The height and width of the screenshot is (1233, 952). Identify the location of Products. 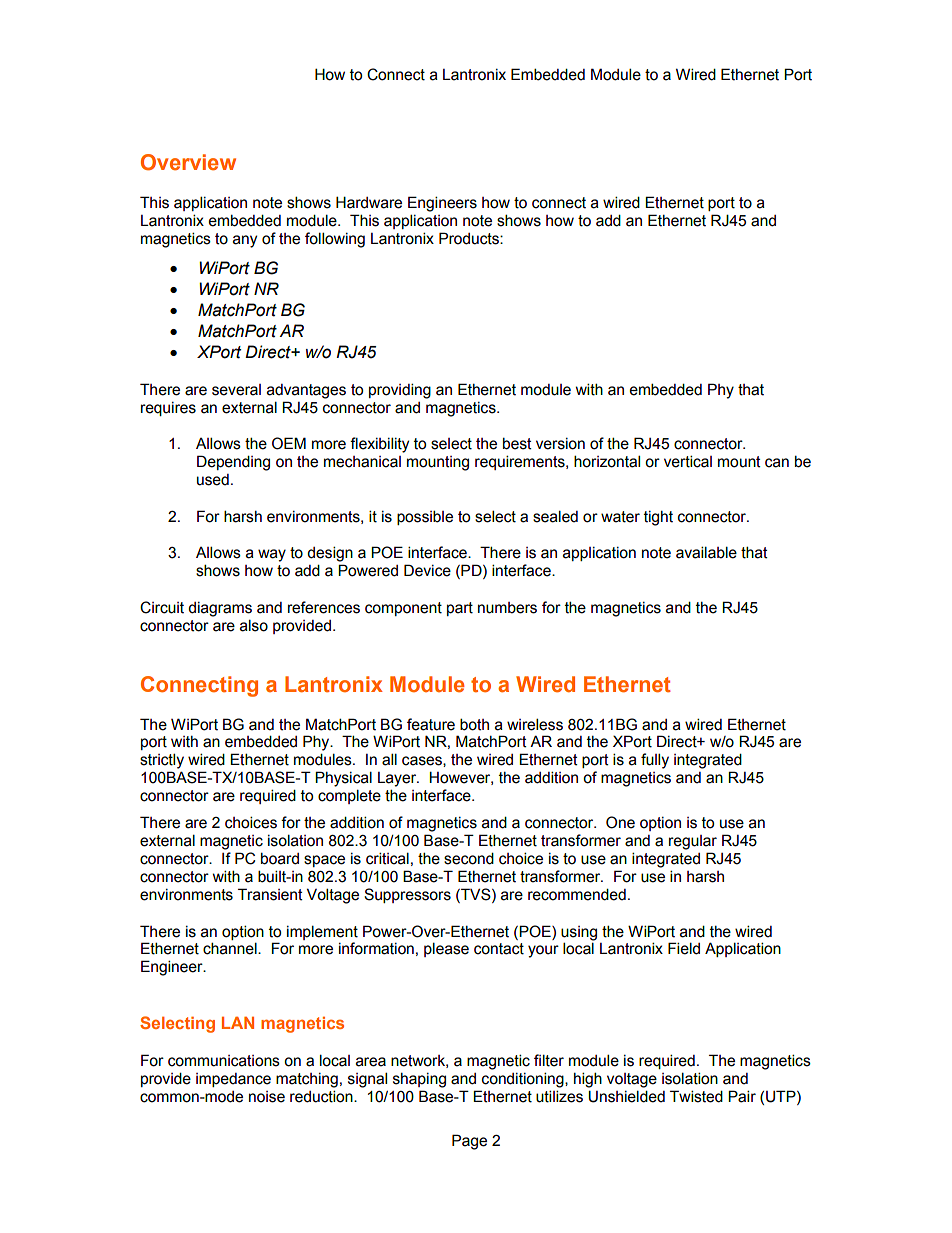
(470, 238).
